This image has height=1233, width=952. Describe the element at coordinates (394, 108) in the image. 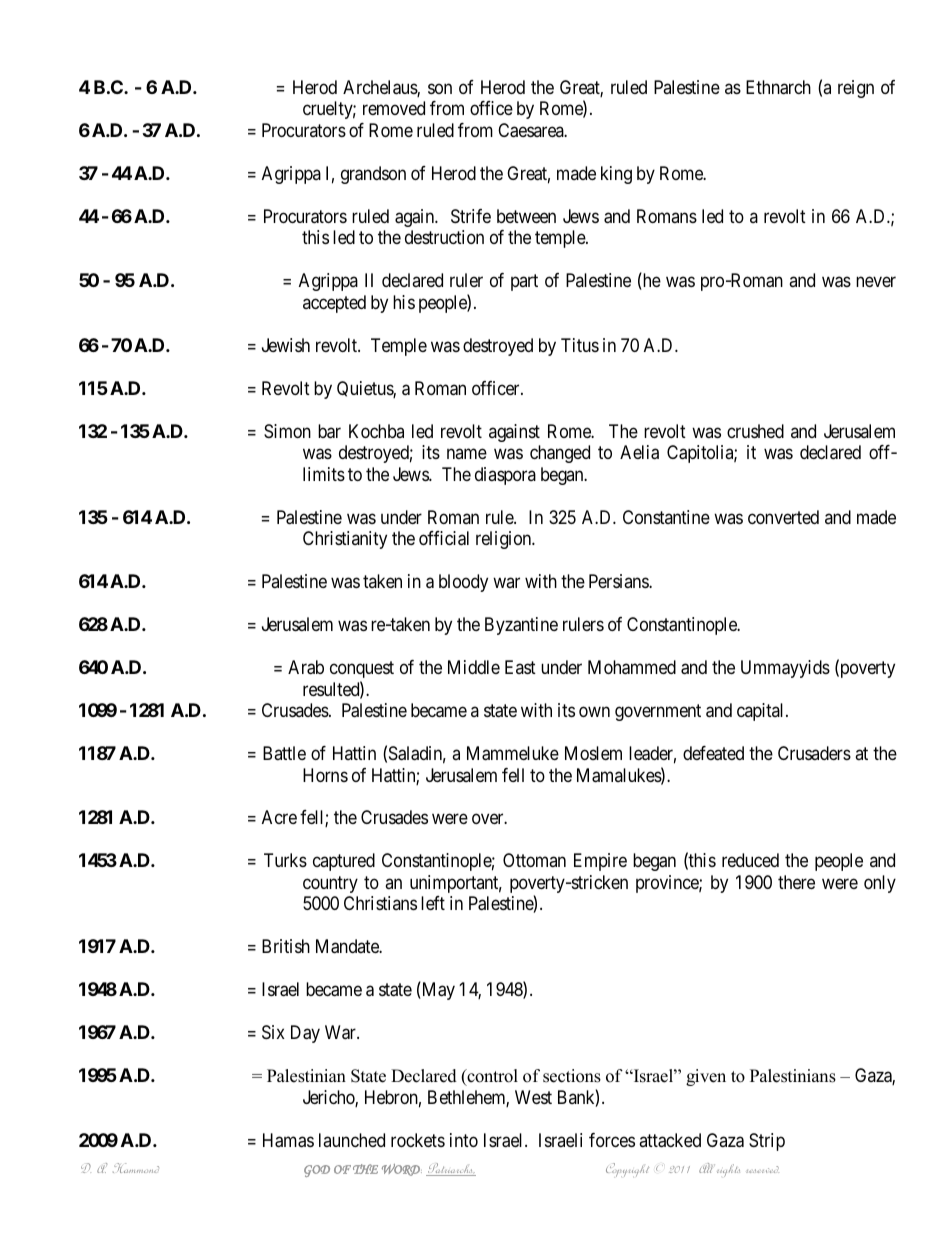

I see `removed` at that location.
